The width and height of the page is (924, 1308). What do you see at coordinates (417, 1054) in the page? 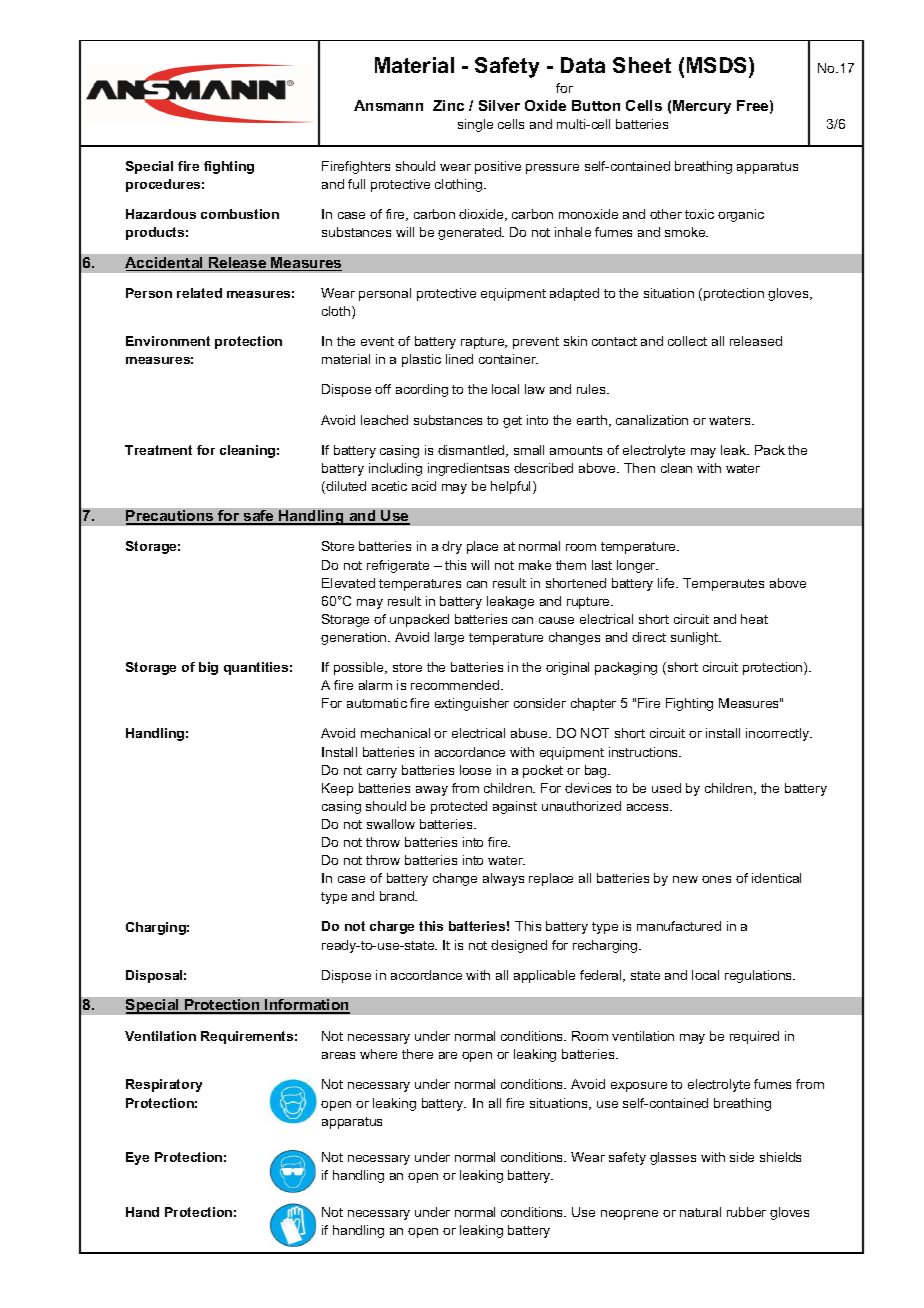
I see `there` at bounding box center [417, 1054].
